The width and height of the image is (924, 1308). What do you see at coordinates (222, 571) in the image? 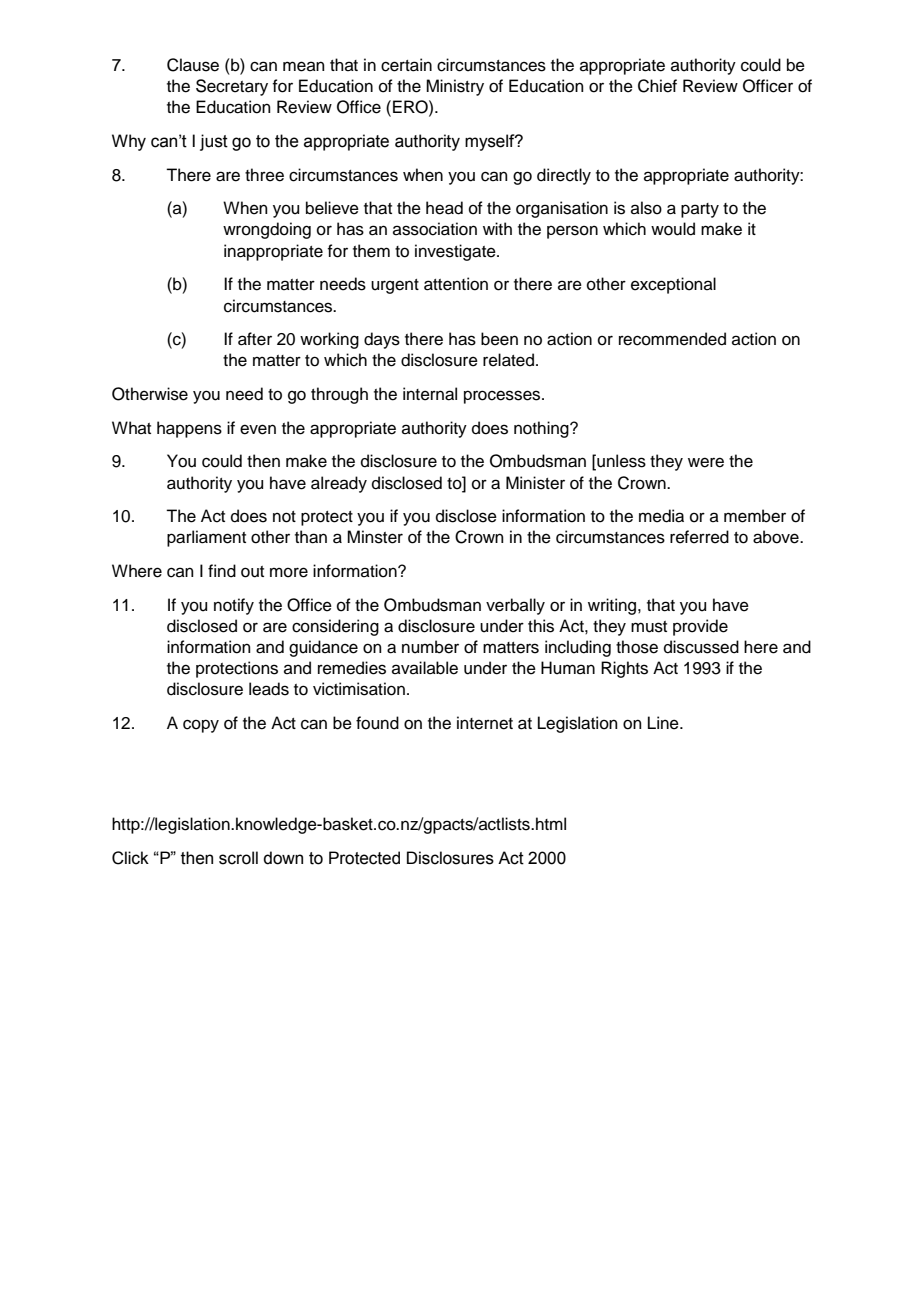
I see `find` at bounding box center [222, 571].
